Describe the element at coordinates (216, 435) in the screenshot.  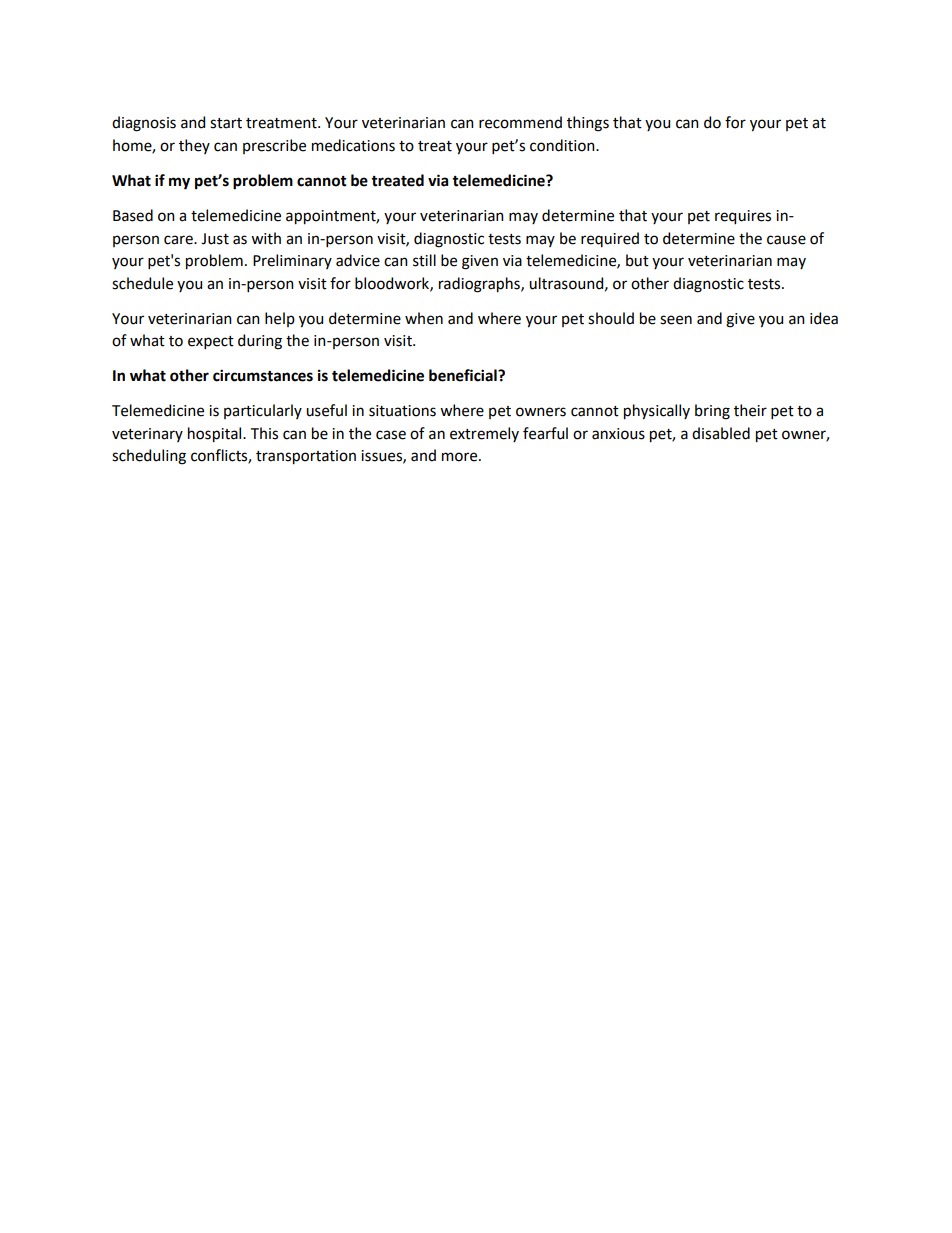
I see `hospital` at that location.
